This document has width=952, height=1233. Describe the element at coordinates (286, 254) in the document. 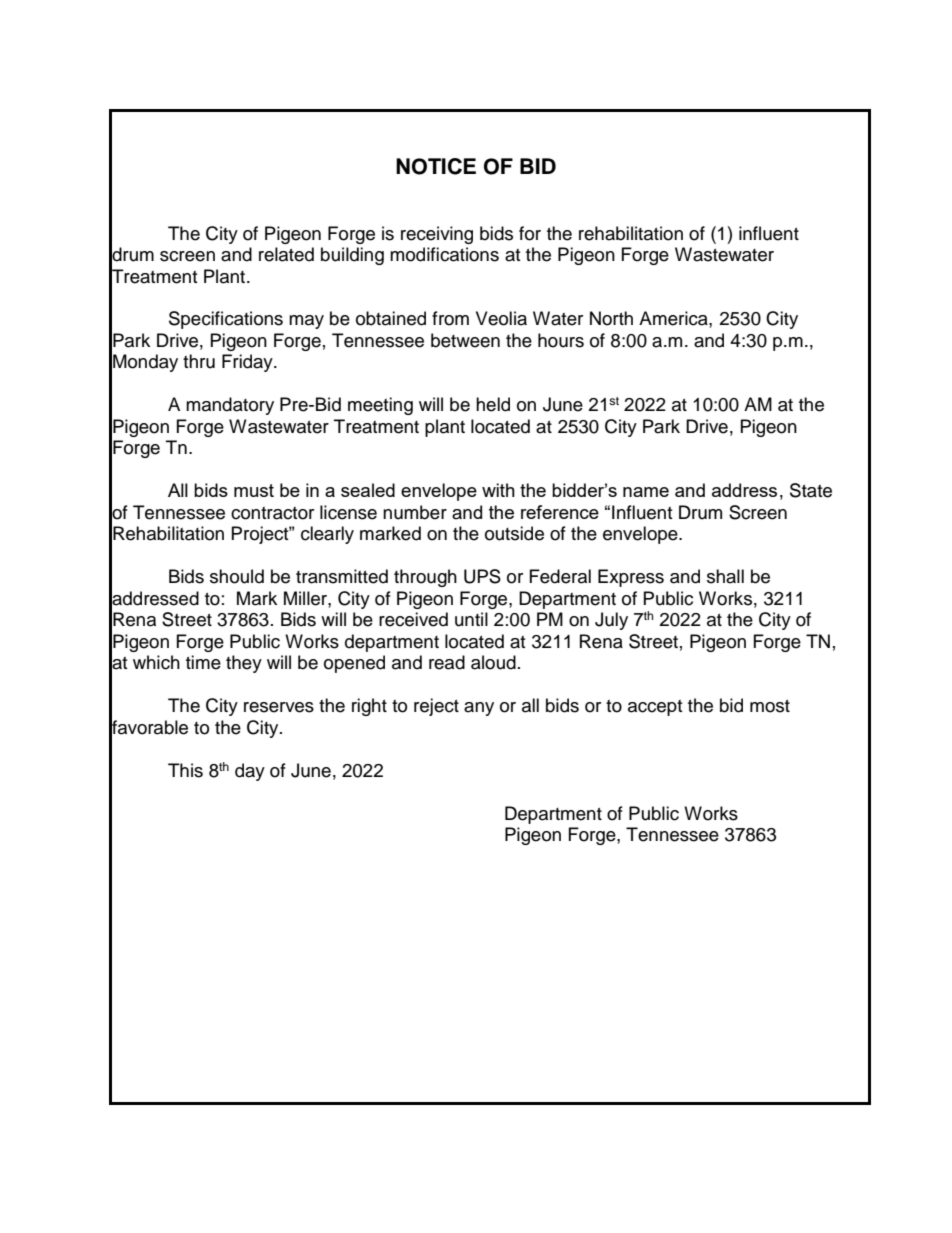

I see `related` at that location.
